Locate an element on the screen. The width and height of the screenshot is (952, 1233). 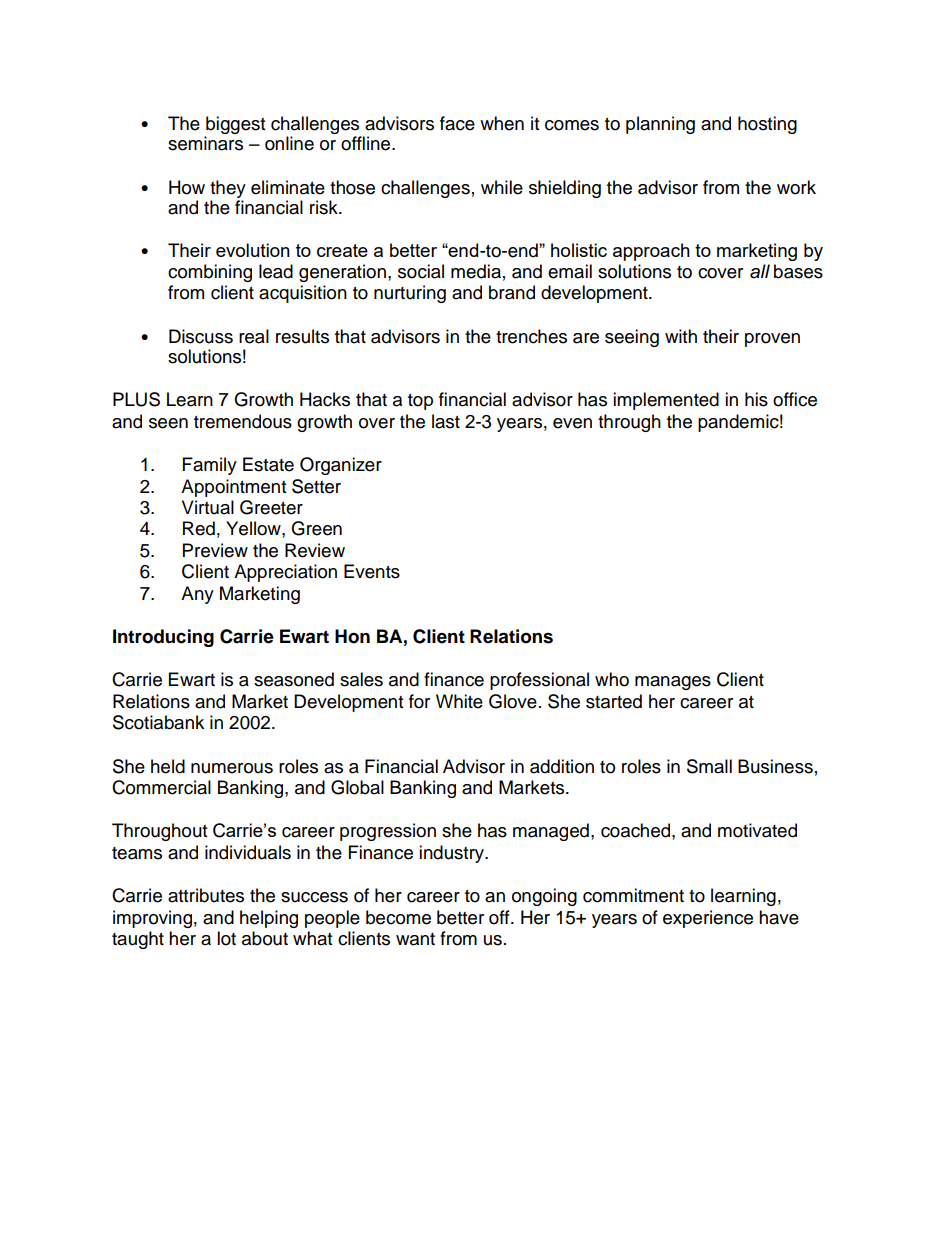
Red is located at coordinates (199, 528).
